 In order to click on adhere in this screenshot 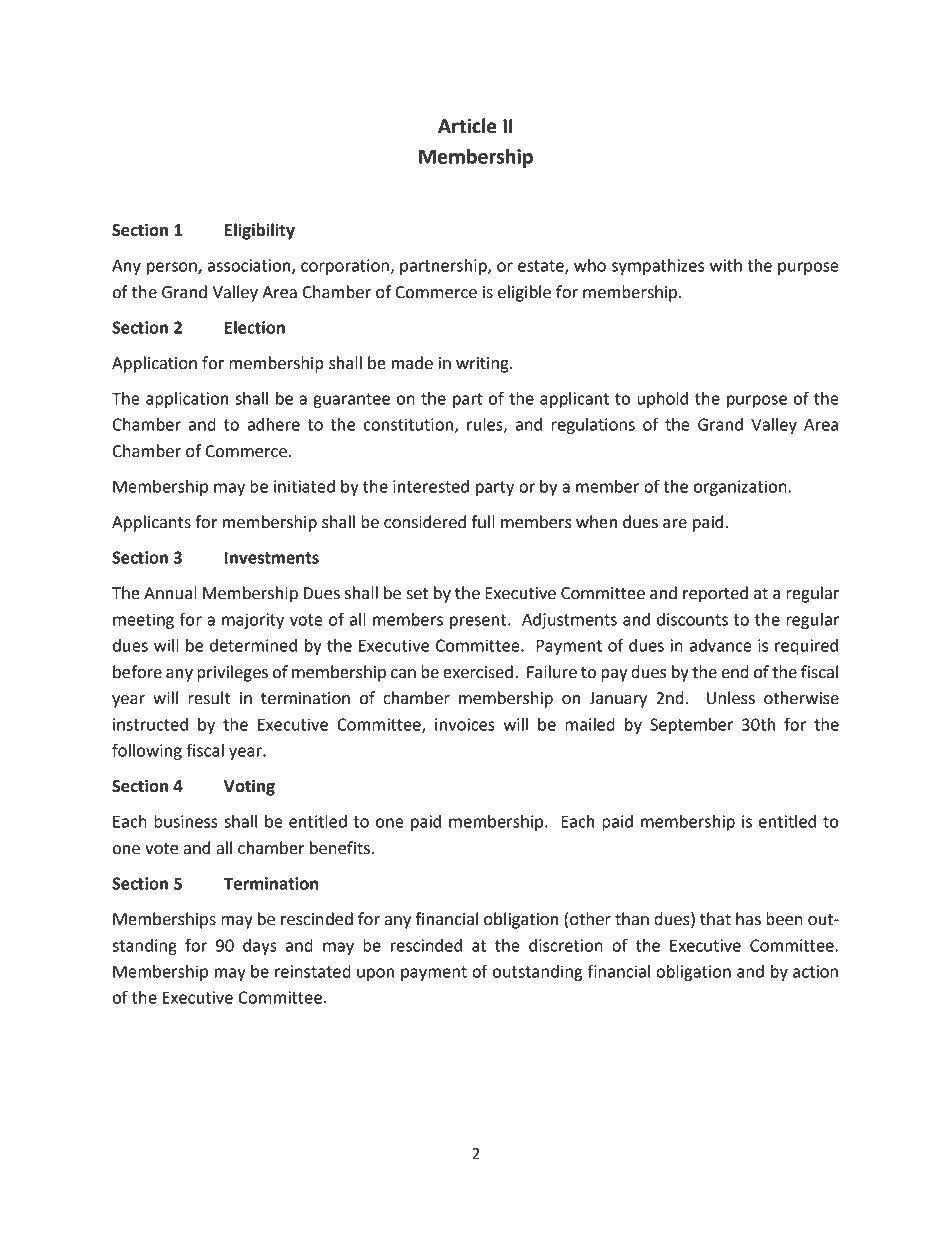, I will do `click(273, 424)`.
